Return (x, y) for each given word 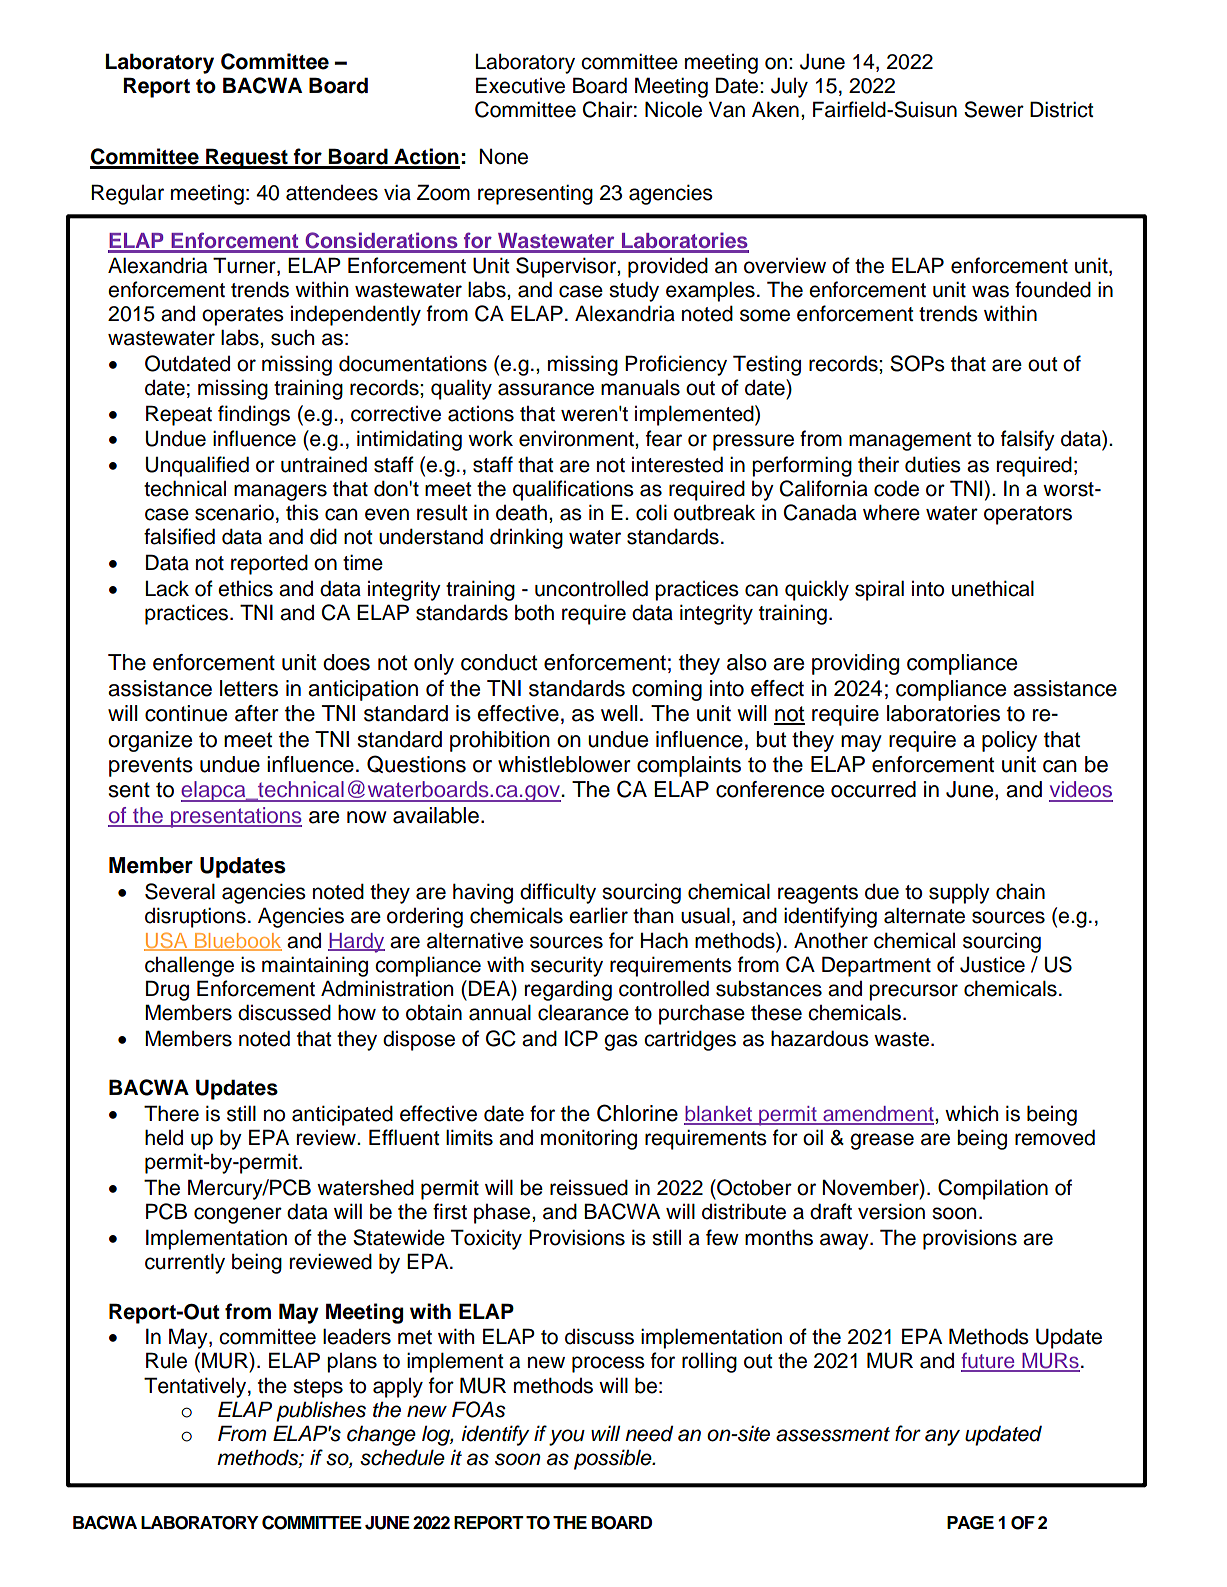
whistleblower (564, 764)
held (164, 1137)
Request (247, 158)
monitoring (589, 1139)
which (971, 1113)
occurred (873, 789)
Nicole (673, 109)
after (257, 713)
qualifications (573, 490)
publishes (321, 1411)
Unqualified (197, 466)
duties (933, 464)
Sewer (994, 109)
